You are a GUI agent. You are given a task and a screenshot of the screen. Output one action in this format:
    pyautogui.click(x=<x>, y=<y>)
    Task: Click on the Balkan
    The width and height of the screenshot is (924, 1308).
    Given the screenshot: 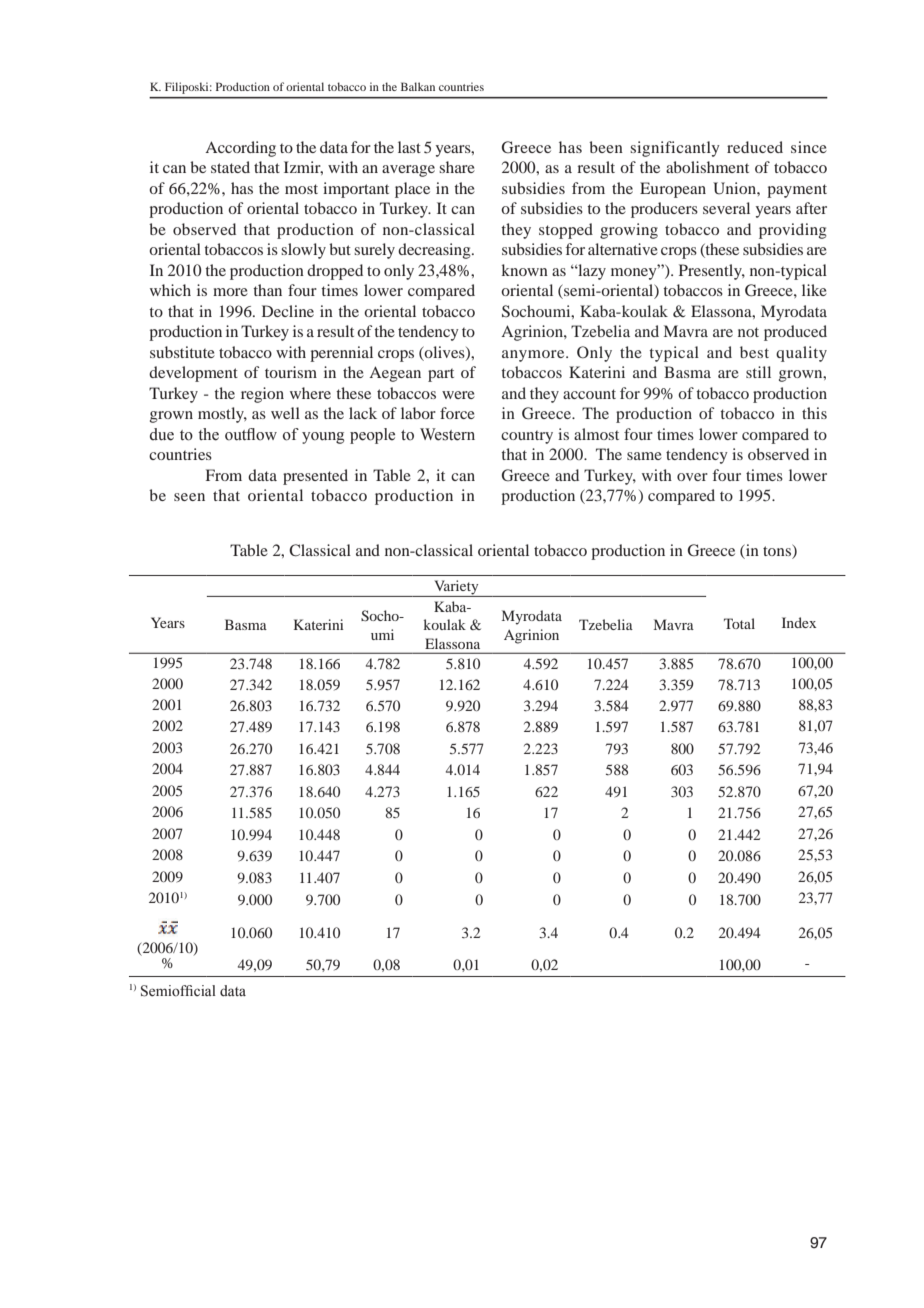 What is the action you would take?
    pyautogui.click(x=418, y=86)
